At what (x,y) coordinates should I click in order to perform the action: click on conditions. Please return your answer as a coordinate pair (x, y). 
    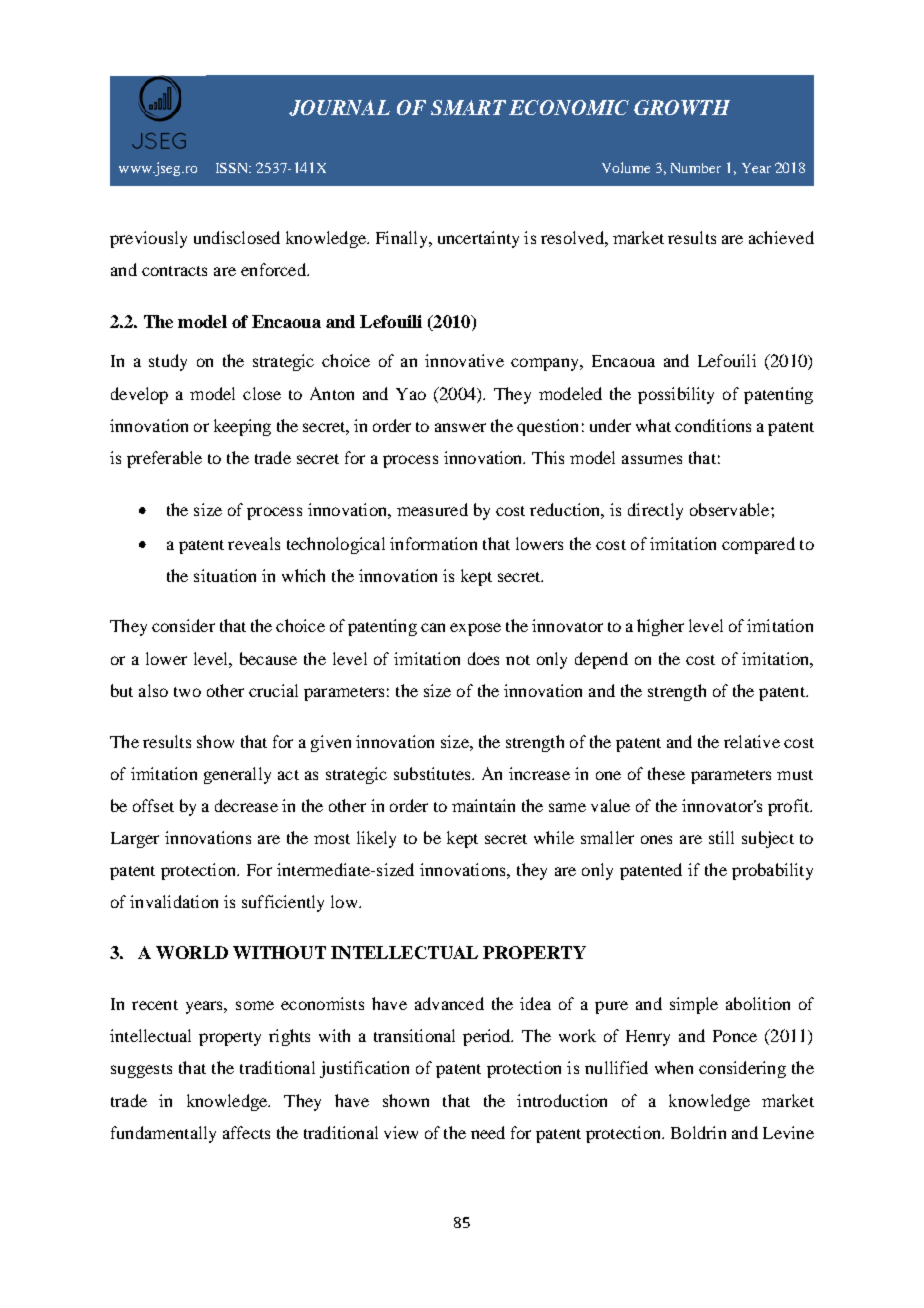
    Looking at the image, I should click on (713, 425).
